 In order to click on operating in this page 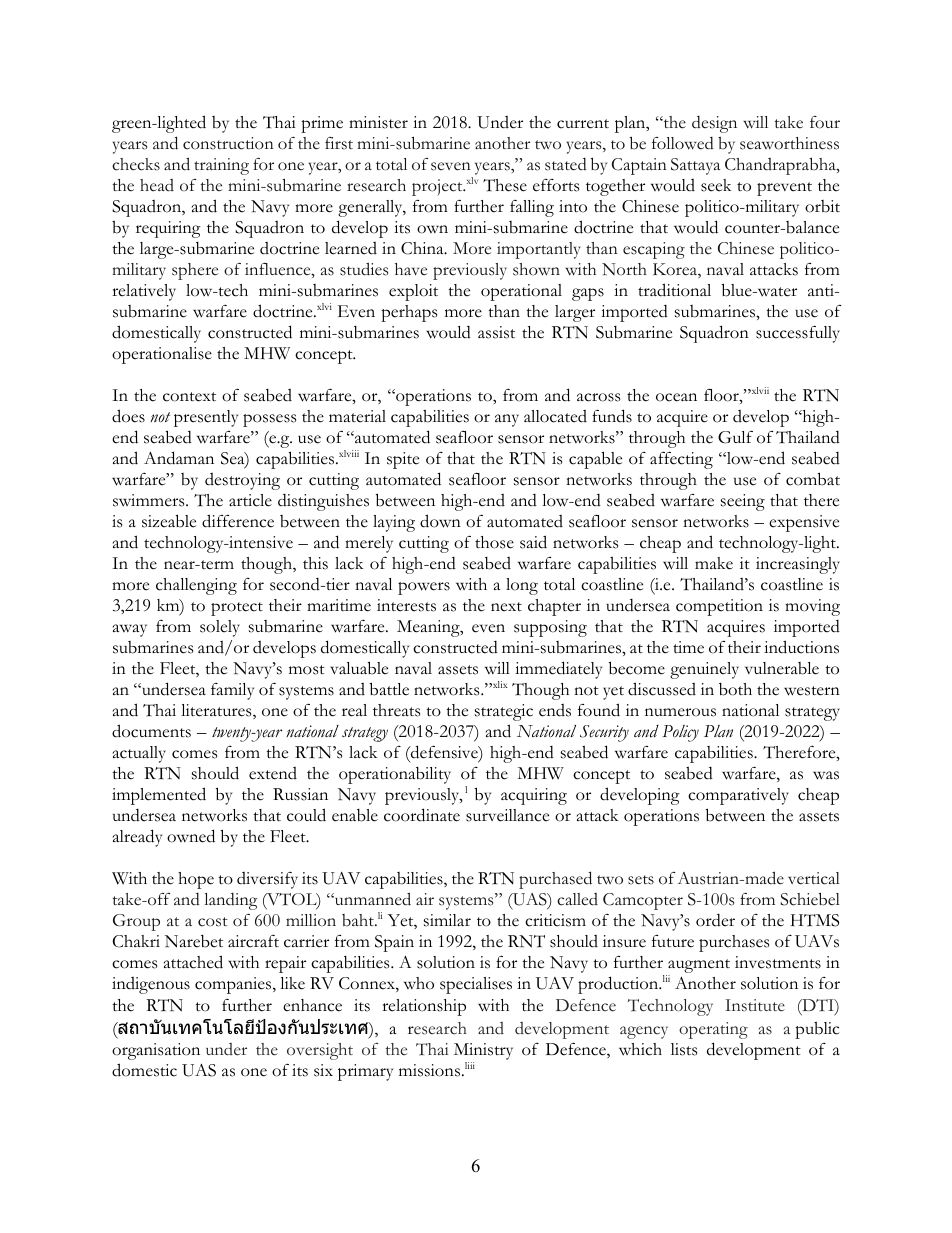, I will do `click(713, 1030)`.
